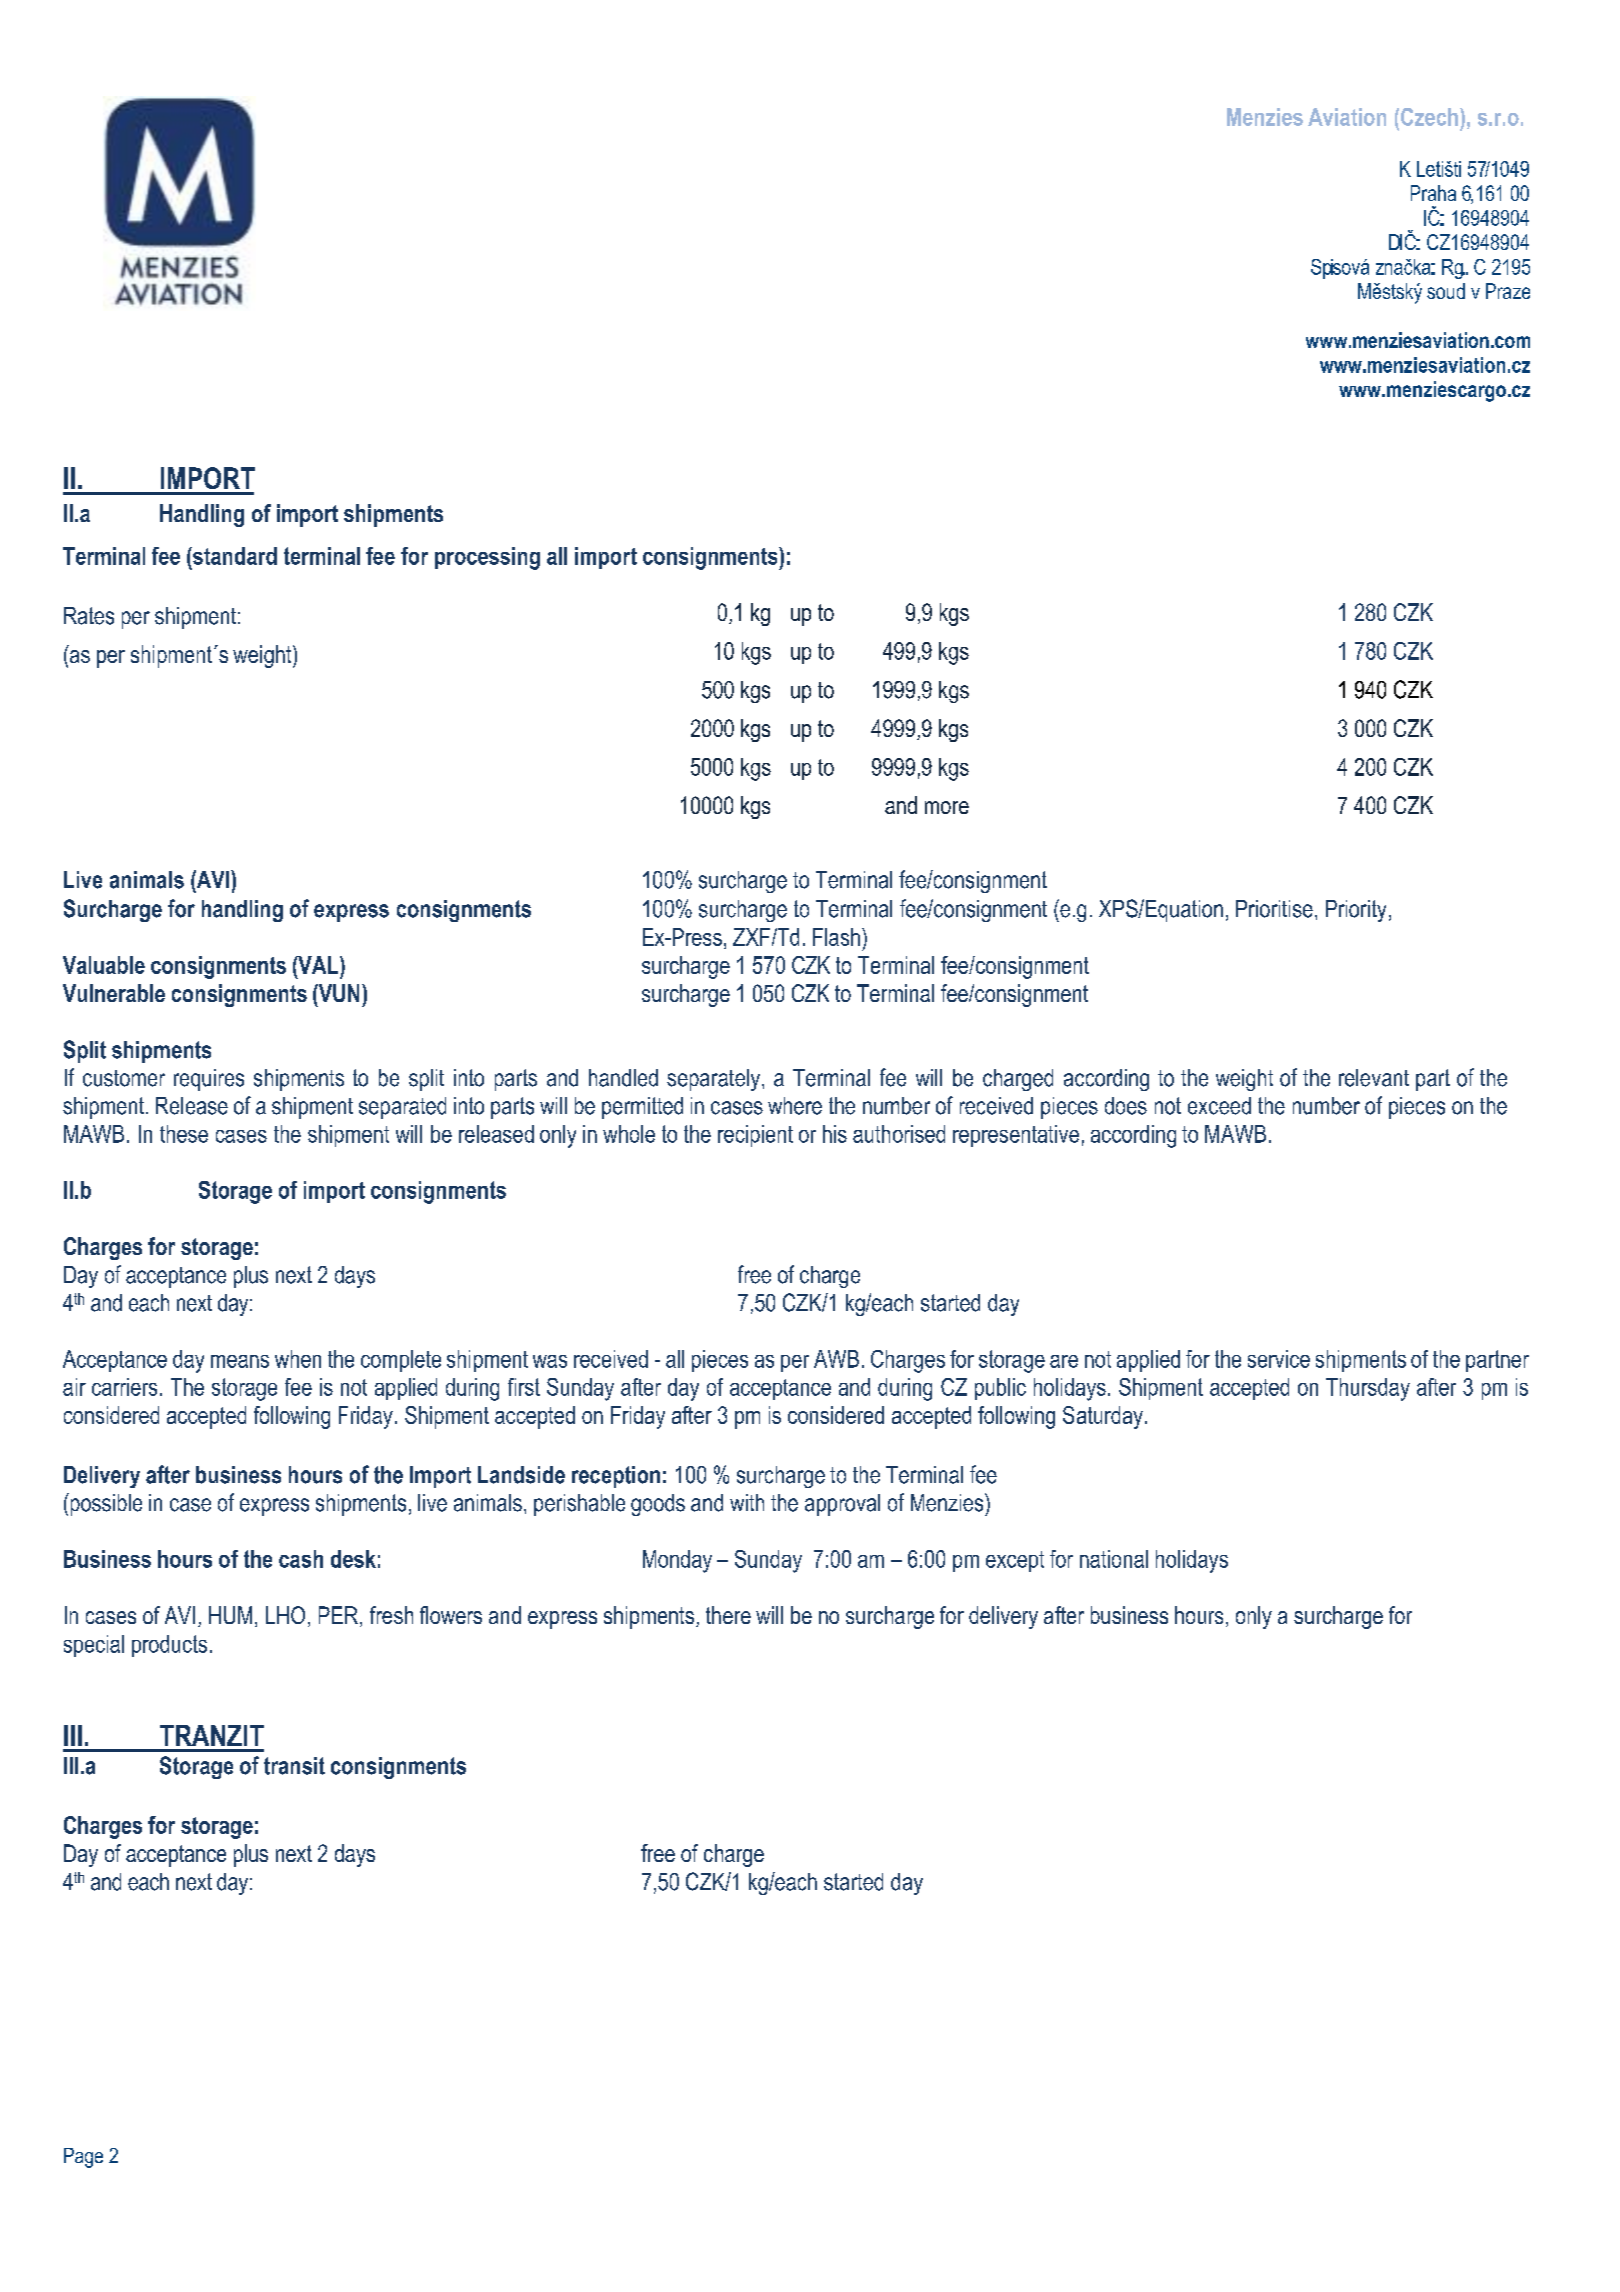 This image has height=2292, width=1620. Describe the element at coordinates (836, 937) in the image. I see `Flash` at that location.
